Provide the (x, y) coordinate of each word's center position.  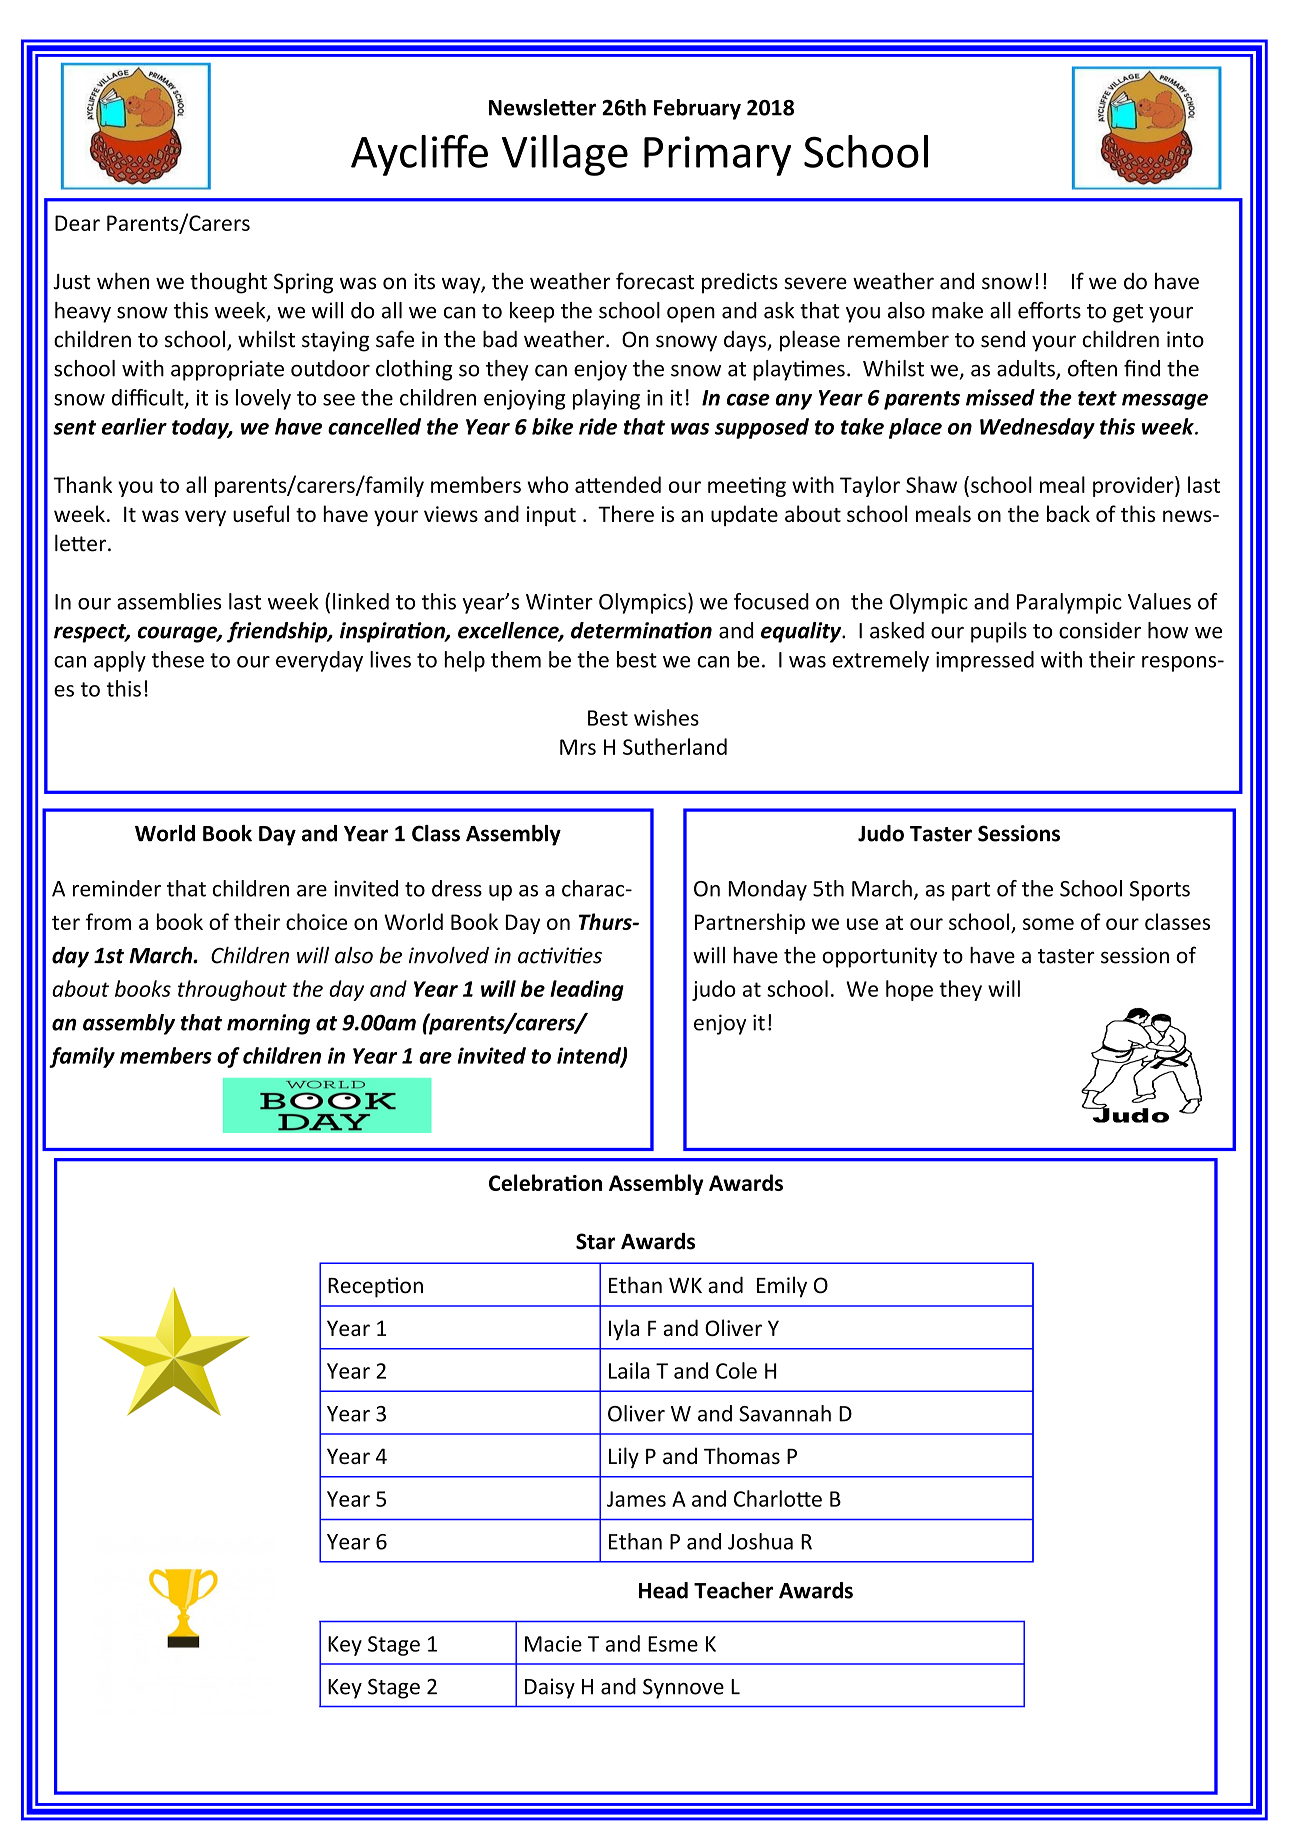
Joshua (760, 1541)
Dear (77, 223)
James (636, 1499)
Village (565, 155)
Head (663, 1590)
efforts (1049, 310)
